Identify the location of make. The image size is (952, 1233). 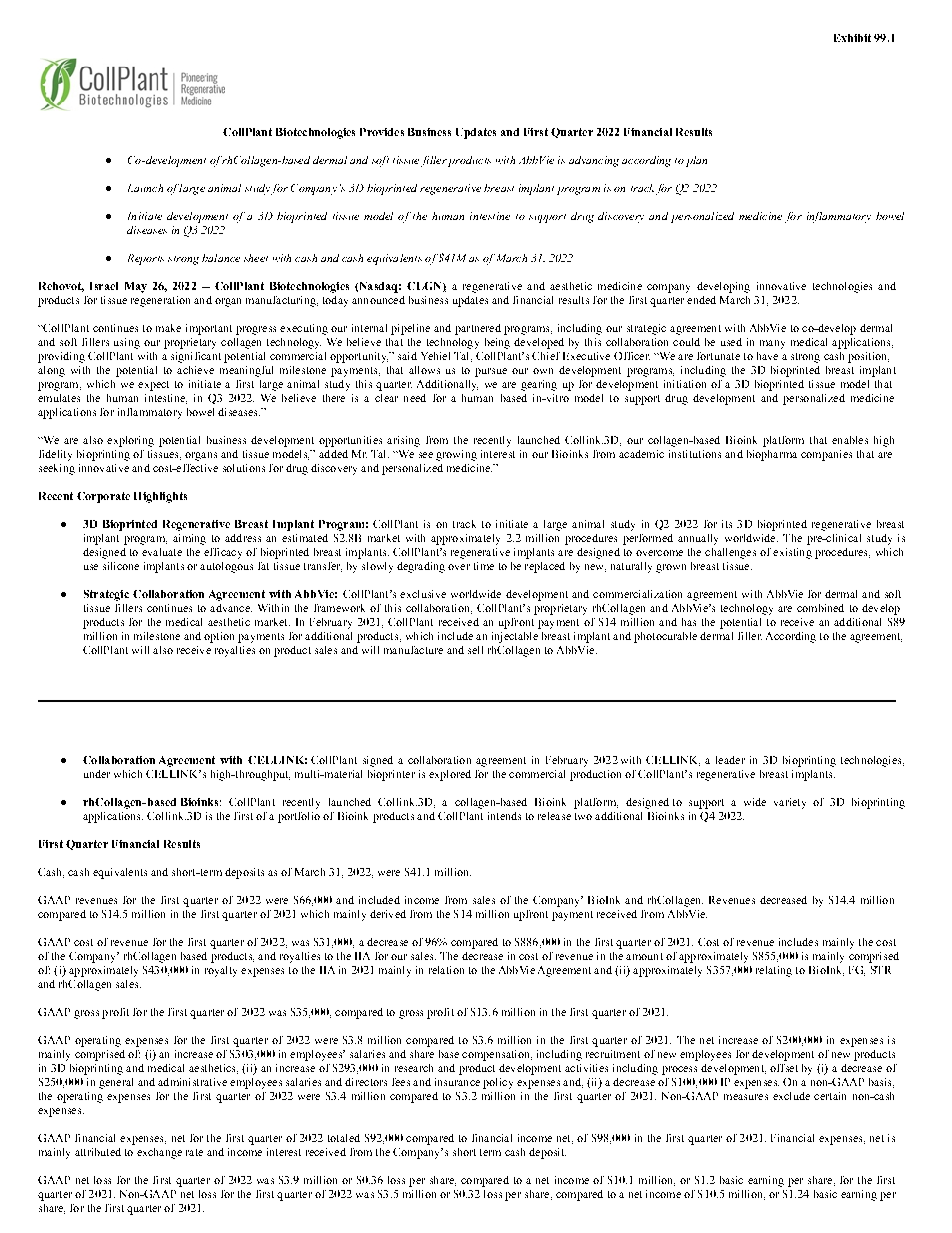
(168, 328).
